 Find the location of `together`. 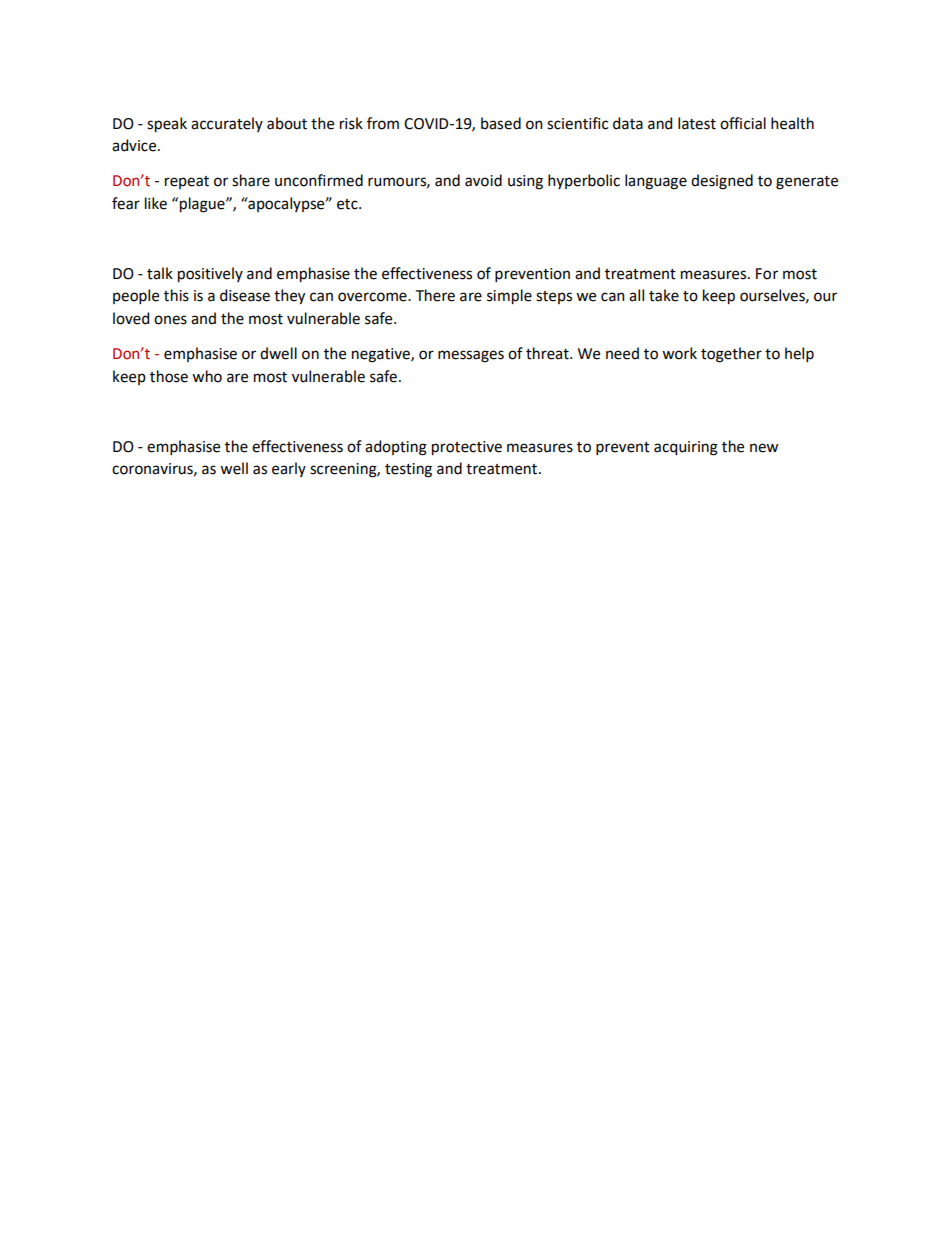

together is located at coordinates (731, 355).
